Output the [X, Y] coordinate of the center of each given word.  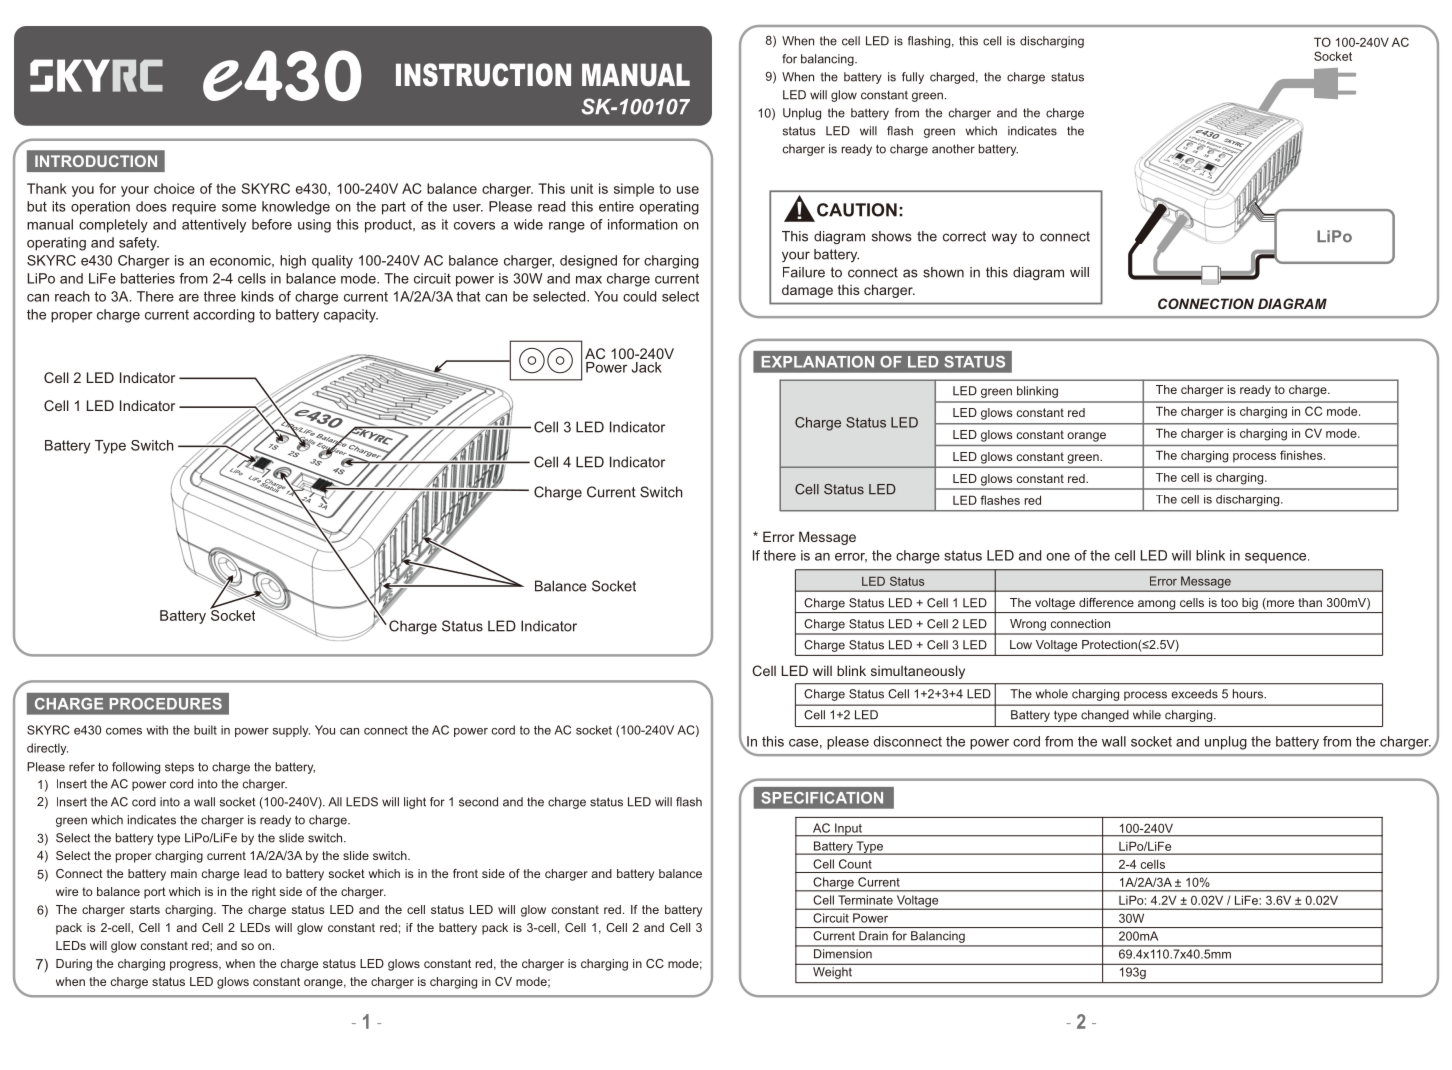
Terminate [865, 900]
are [189, 298]
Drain [873, 936]
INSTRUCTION [483, 75]
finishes [1302, 455]
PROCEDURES [166, 704]
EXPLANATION [818, 362]
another [953, 149]
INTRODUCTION [96, 161]
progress [195, 966]
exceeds [1194, 694]
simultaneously [918, 672]
